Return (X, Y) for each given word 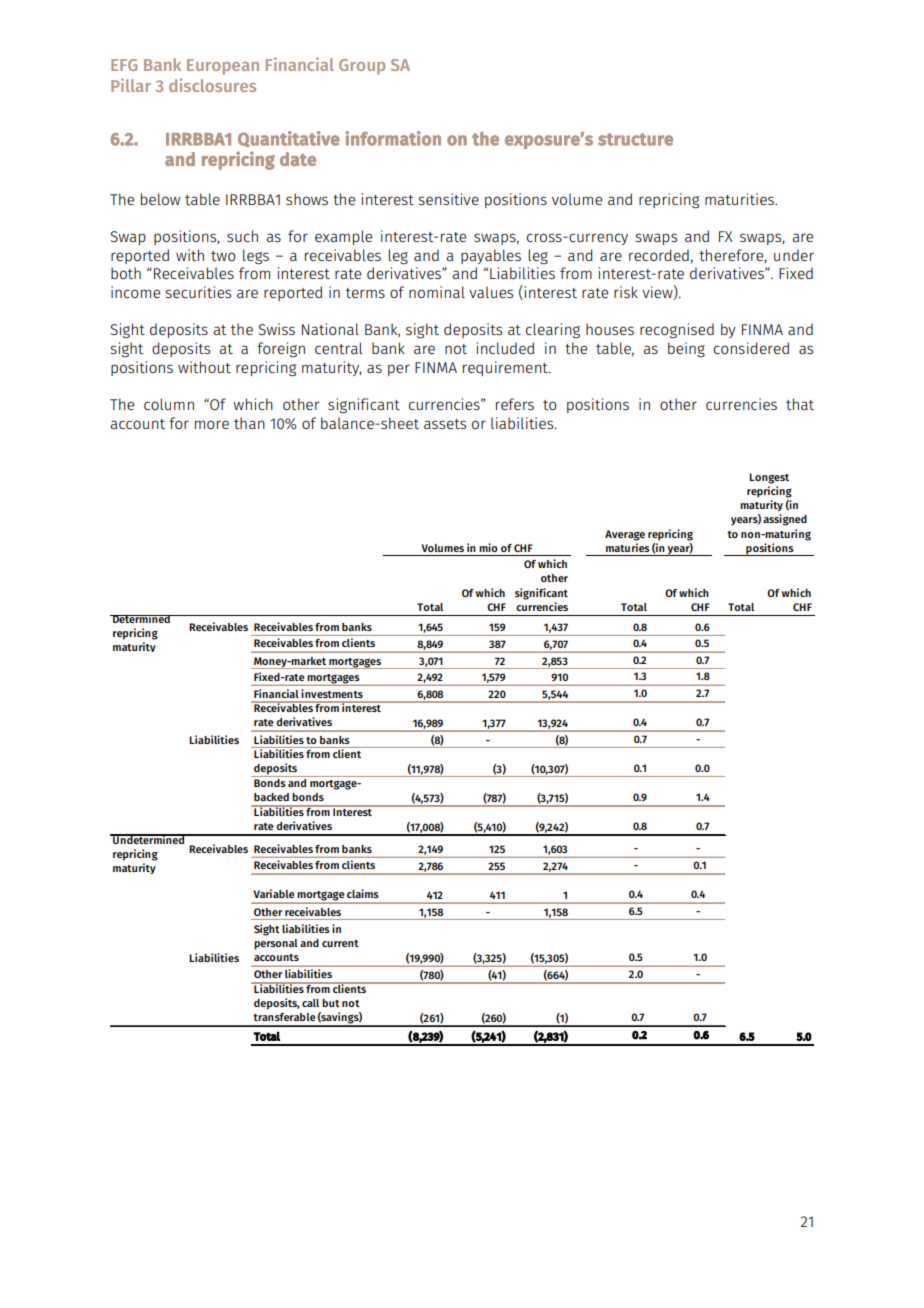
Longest (769, 478)
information (393, 138)
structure (635, 139)
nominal (437, 292)
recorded (659, 255)
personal (276, 944)
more (212, 424)
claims (363, 893)
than (249, 423)
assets (445, 424)
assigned (785, 520)
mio (488, 547)
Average (625, 535)
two (223, 256)
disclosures (212, 85)
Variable (274, 893)
